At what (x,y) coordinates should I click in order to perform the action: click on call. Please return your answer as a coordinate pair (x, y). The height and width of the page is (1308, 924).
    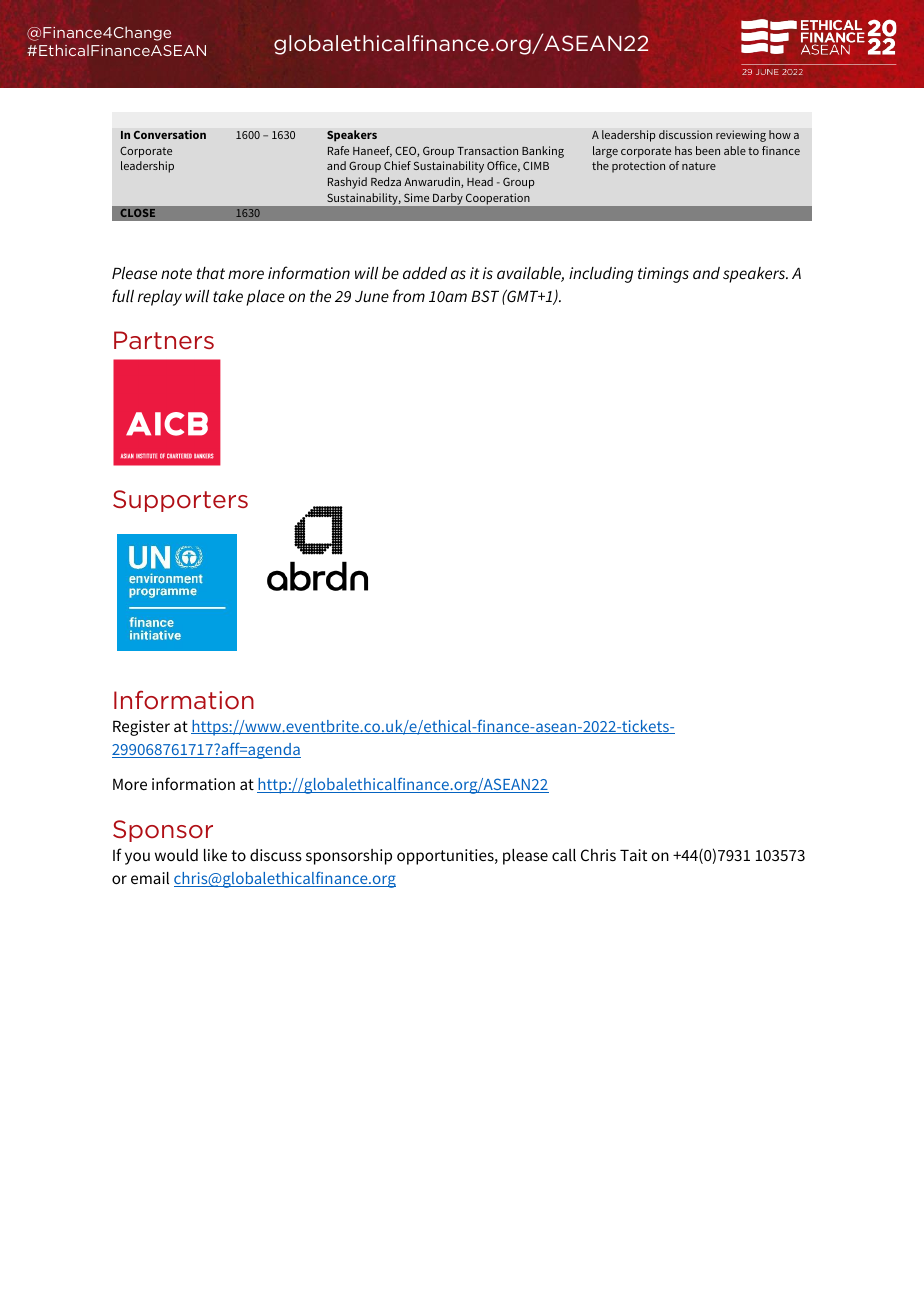
    Looking at the image, I should click on (564, 855).
